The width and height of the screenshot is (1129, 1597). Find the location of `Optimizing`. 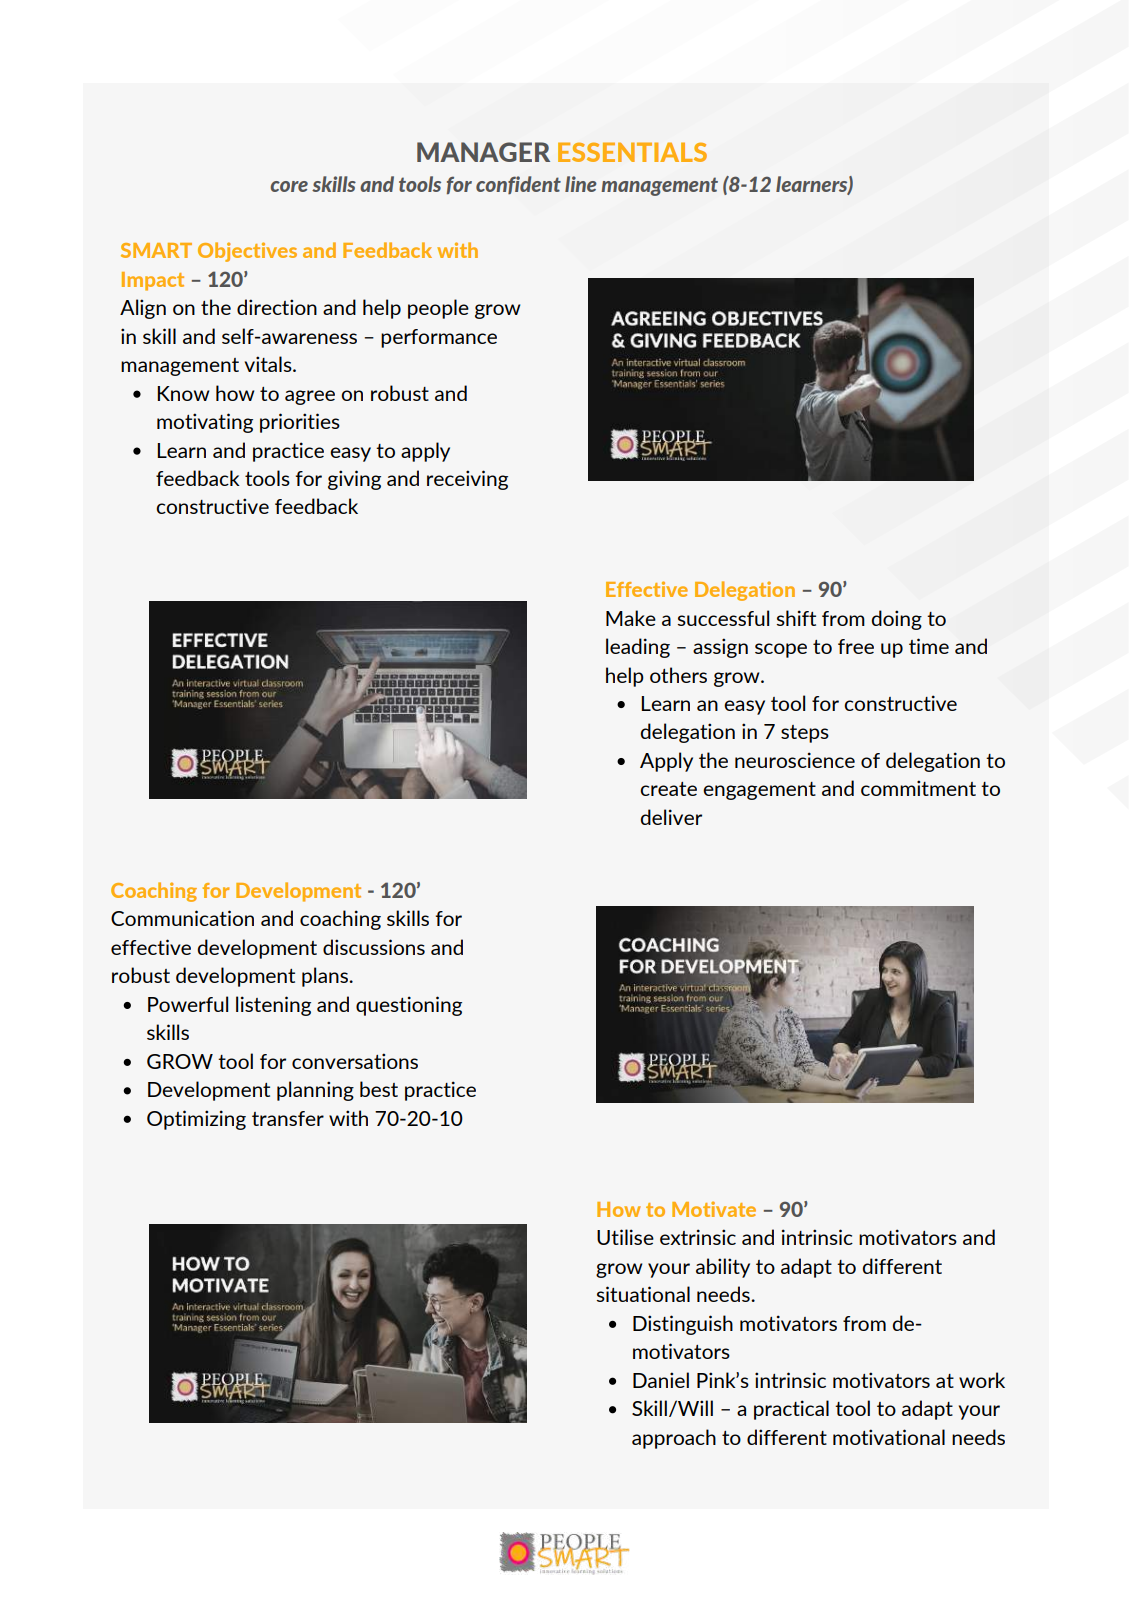

Optimizing is located at coordinates (196, 1120).
